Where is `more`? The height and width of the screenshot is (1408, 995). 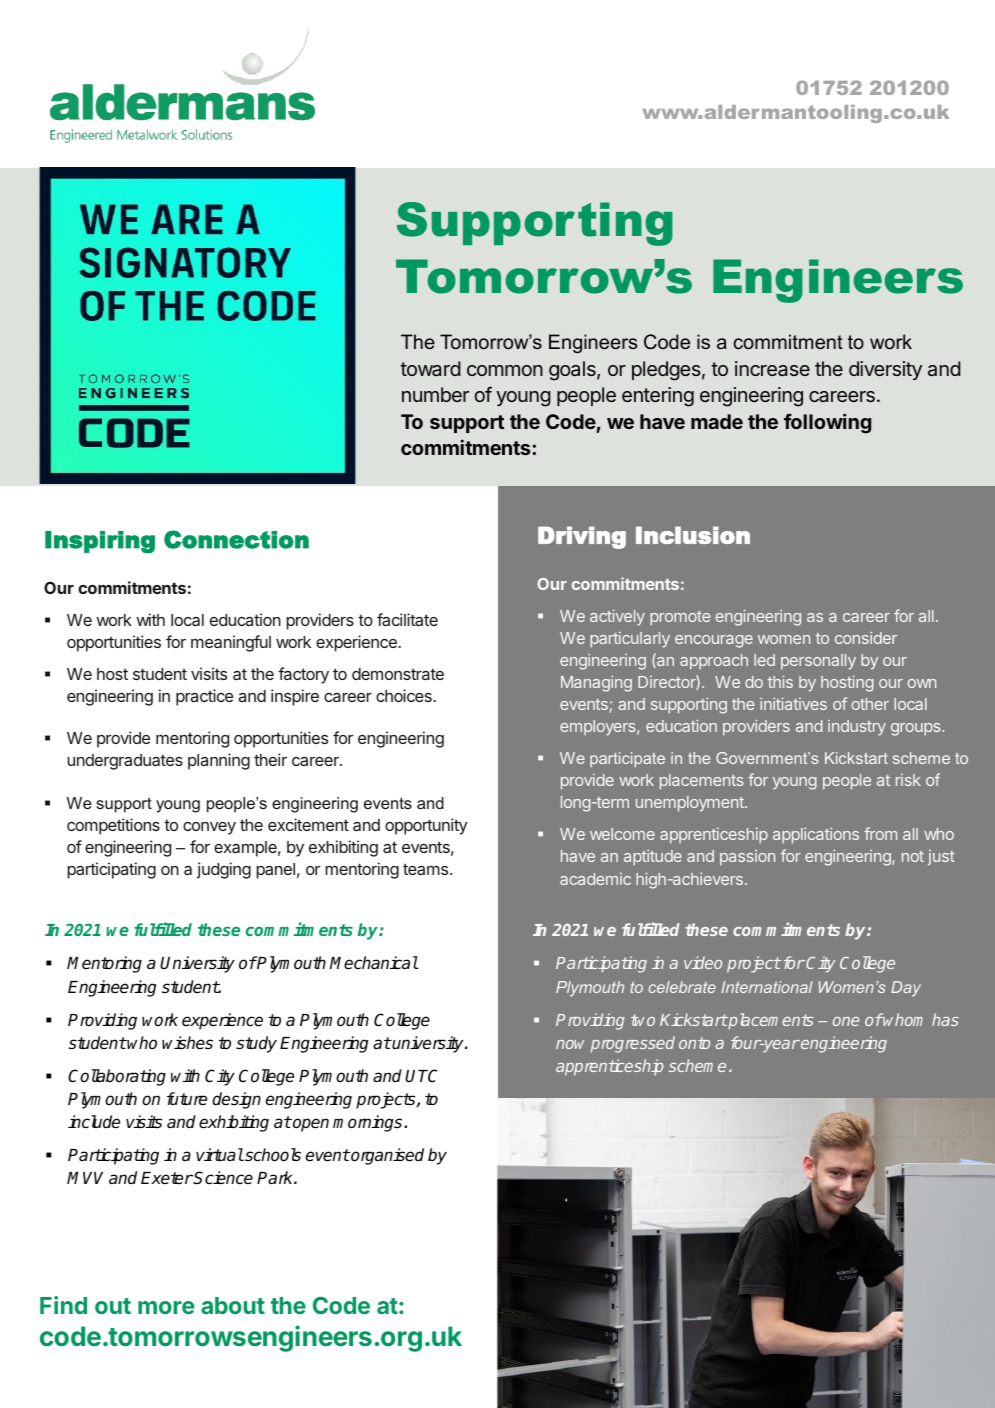 more is located at coordinates (166, 1307).
